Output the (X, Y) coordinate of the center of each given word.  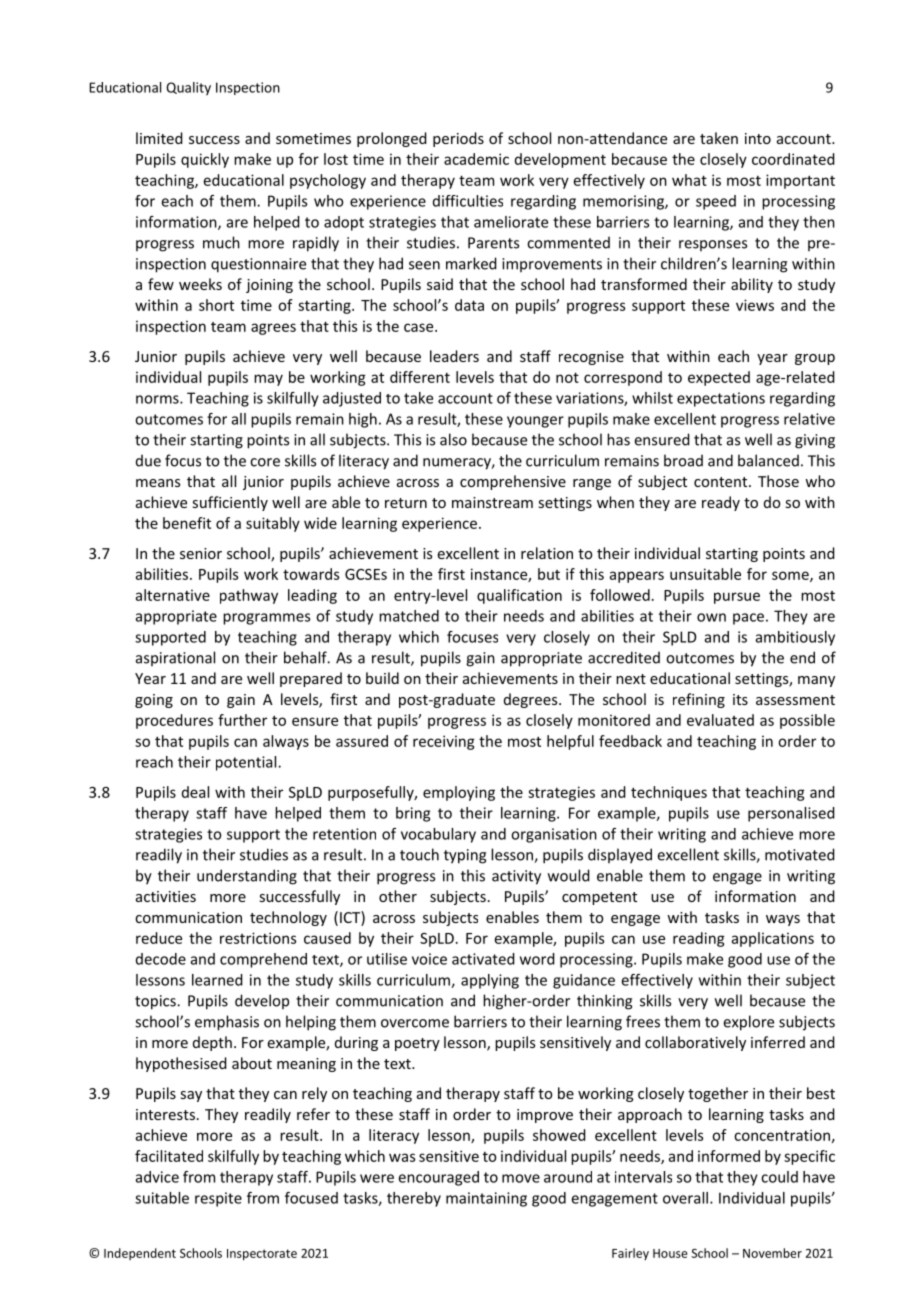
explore (748, 1023)
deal (195, 792)
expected (719, 378)
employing (459, 793)
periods (458, 139)
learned (217, 980)
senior (201, 553)
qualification (519, 596)
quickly (205, 160)
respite (218, 1199)
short (216, 305)
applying (490, 981)
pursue (737, 598)
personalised (791, 814)
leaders (454, 356)
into (758, 138)
